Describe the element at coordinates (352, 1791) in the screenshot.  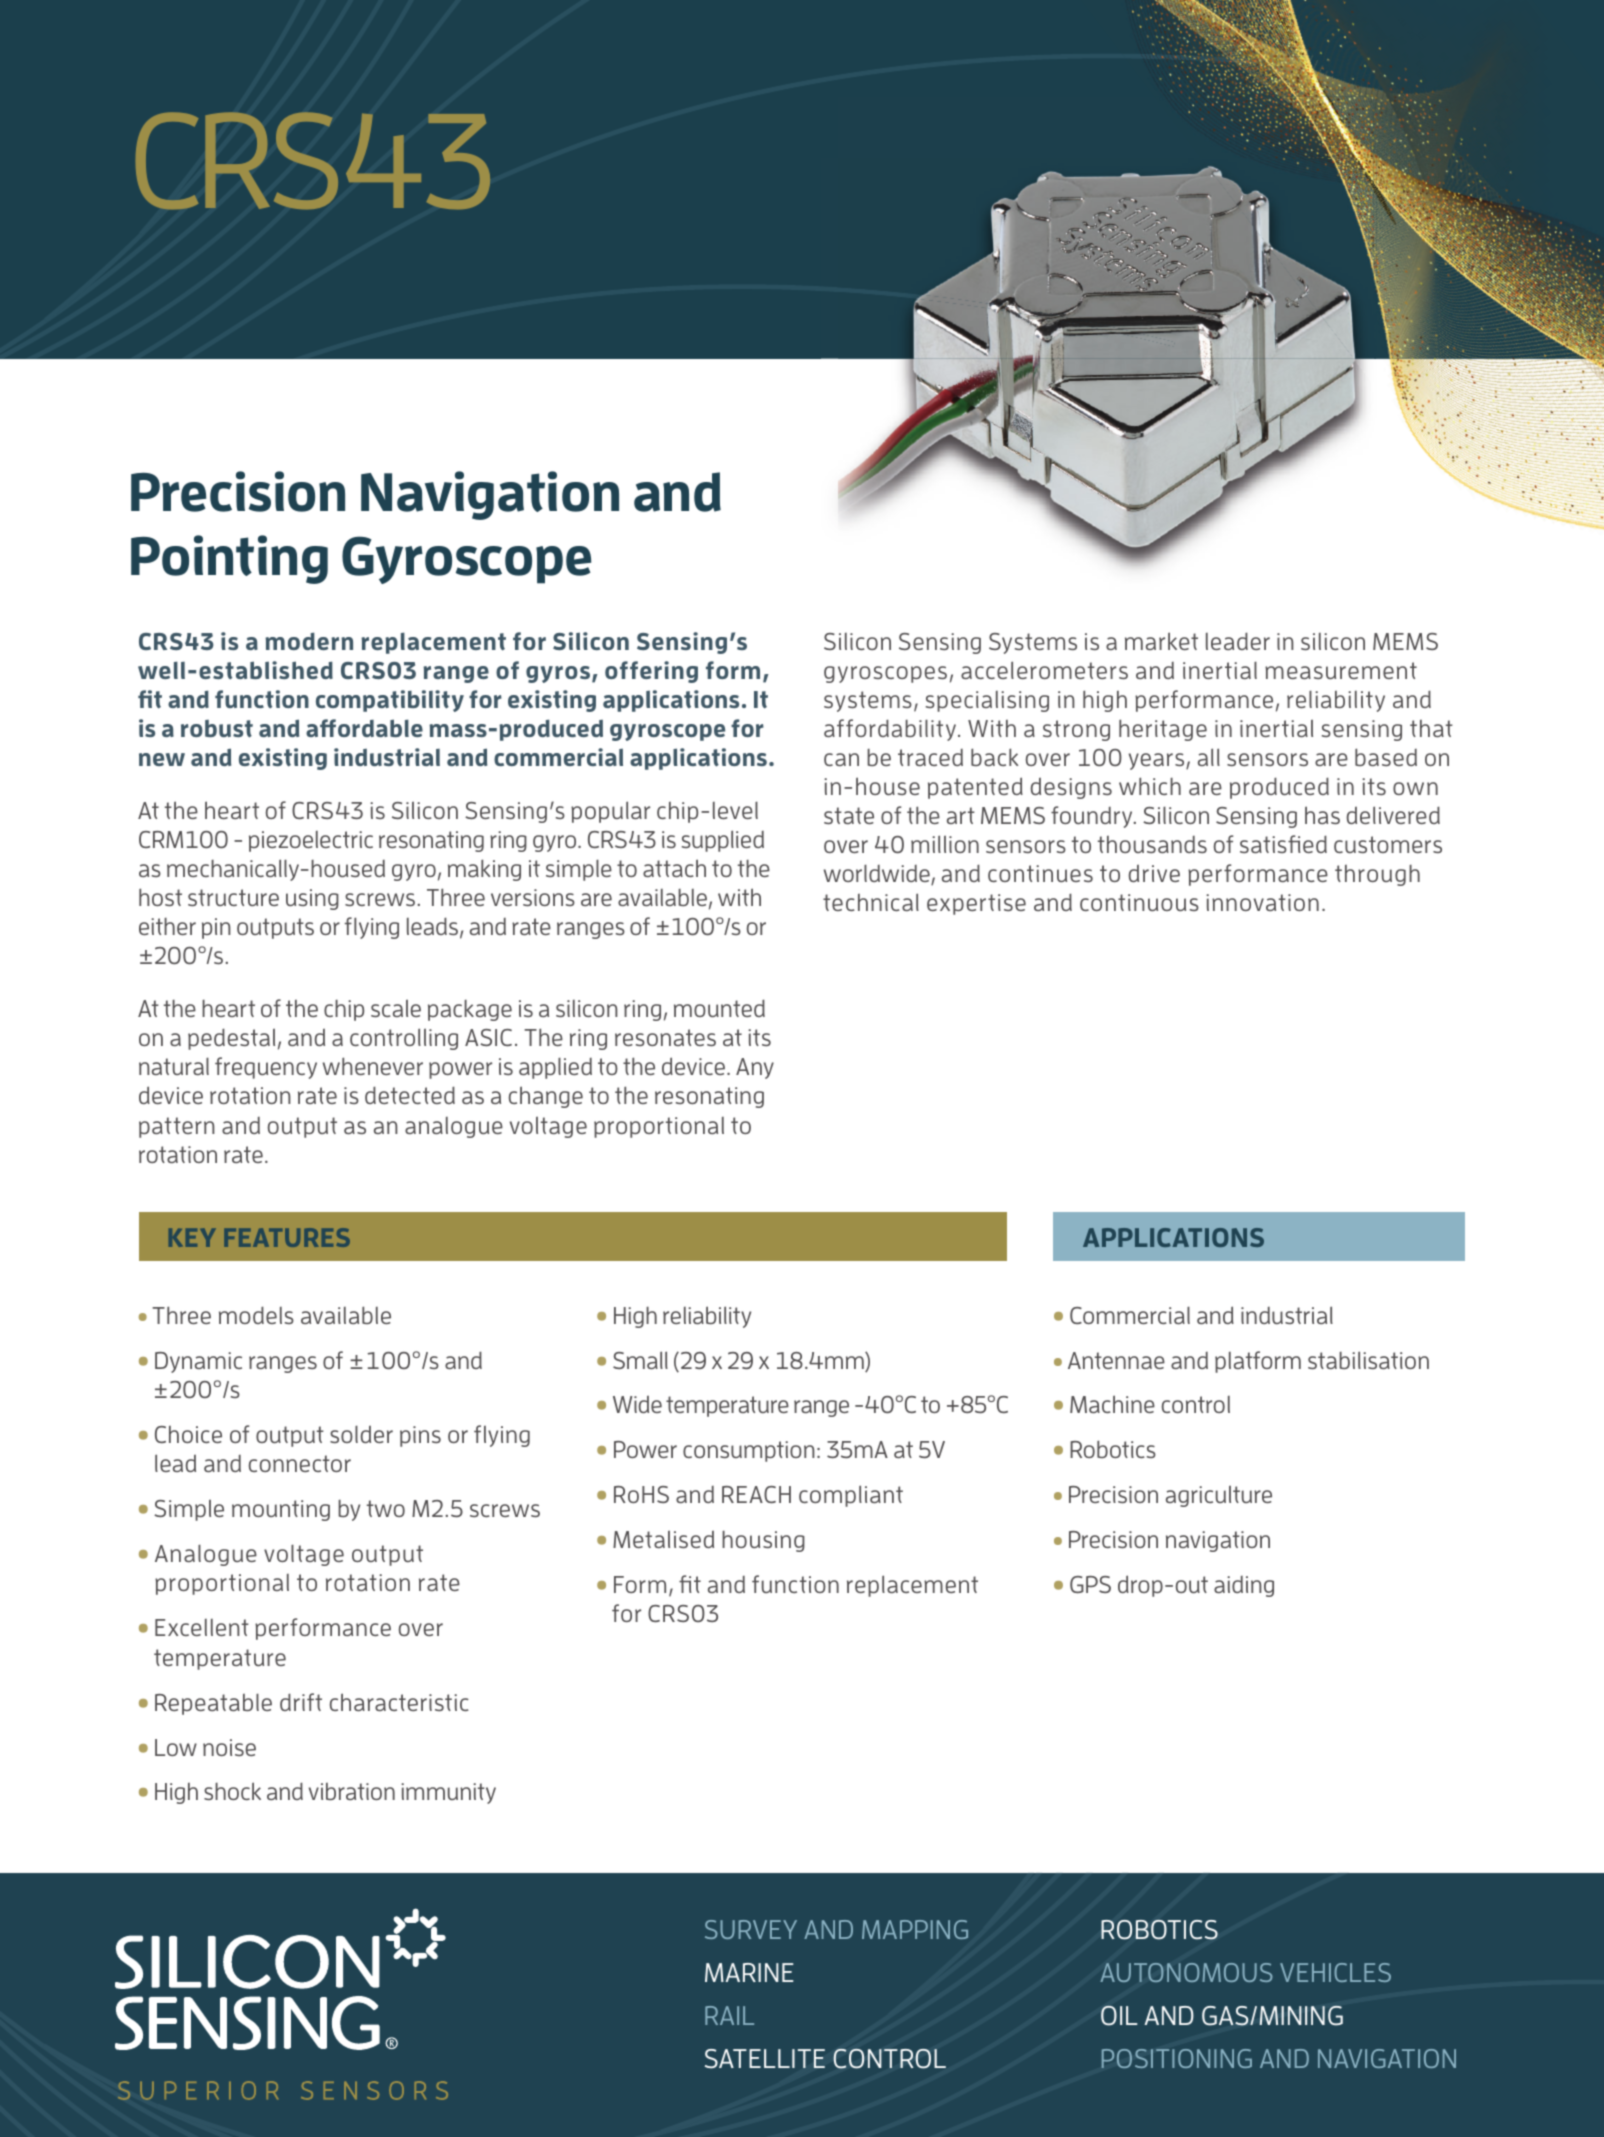
I see `vibration` at that location.
